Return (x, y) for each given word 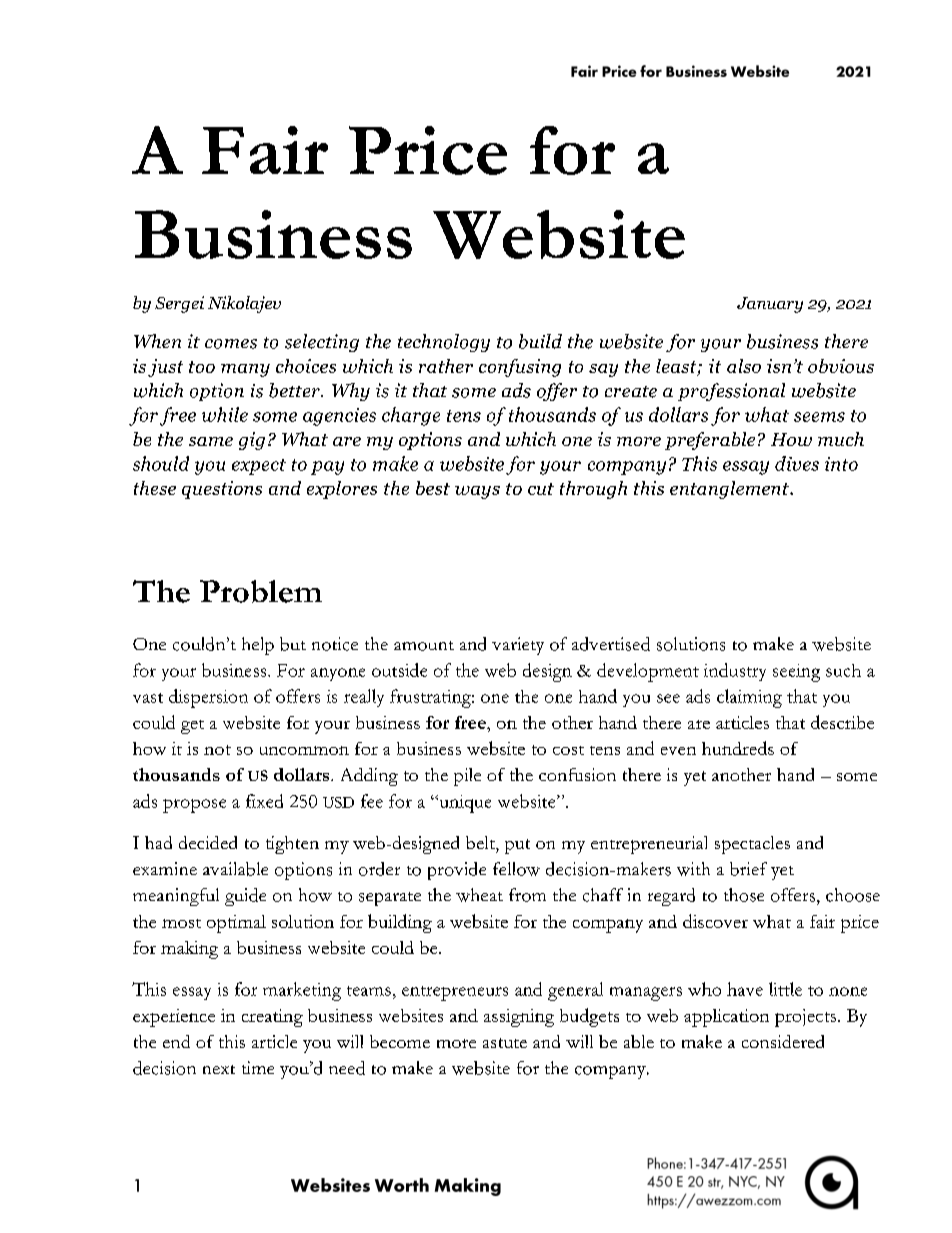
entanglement (730, 490)
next (219, 1069)
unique (464, 804)
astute (505, 1043)
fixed (264, 801)
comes (231, 344)
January (770, 305)
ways (477, 492)
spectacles (752, 845)
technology (444, 343)
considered (783, 1041)
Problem (261, 591)
